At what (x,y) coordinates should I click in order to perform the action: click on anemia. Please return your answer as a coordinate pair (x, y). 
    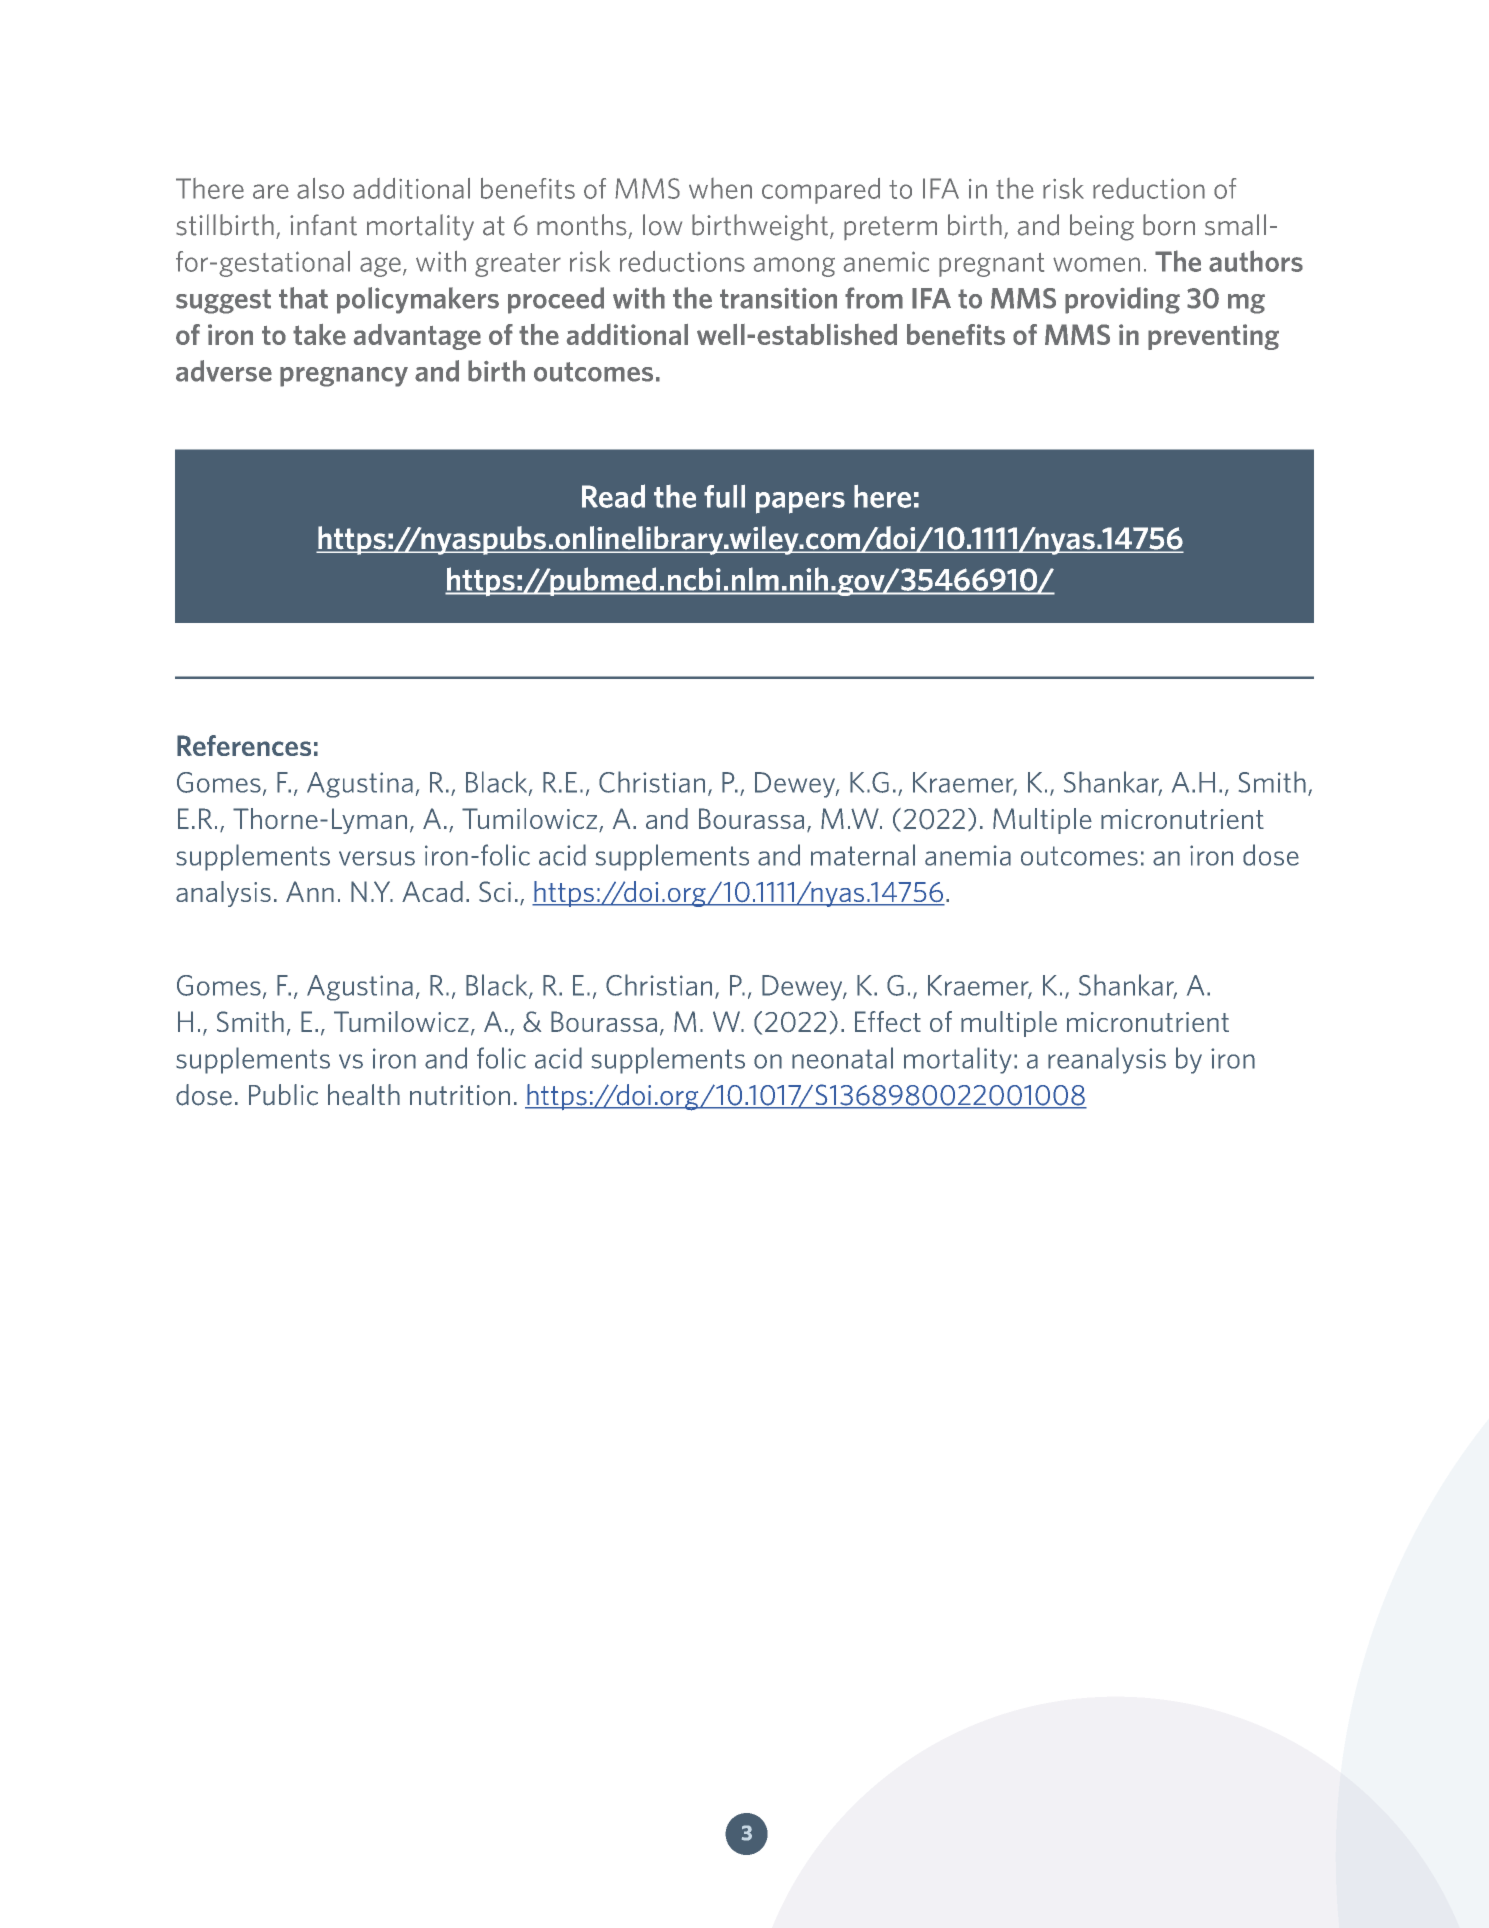
    Looking at the image, I should click on (968, 855).
